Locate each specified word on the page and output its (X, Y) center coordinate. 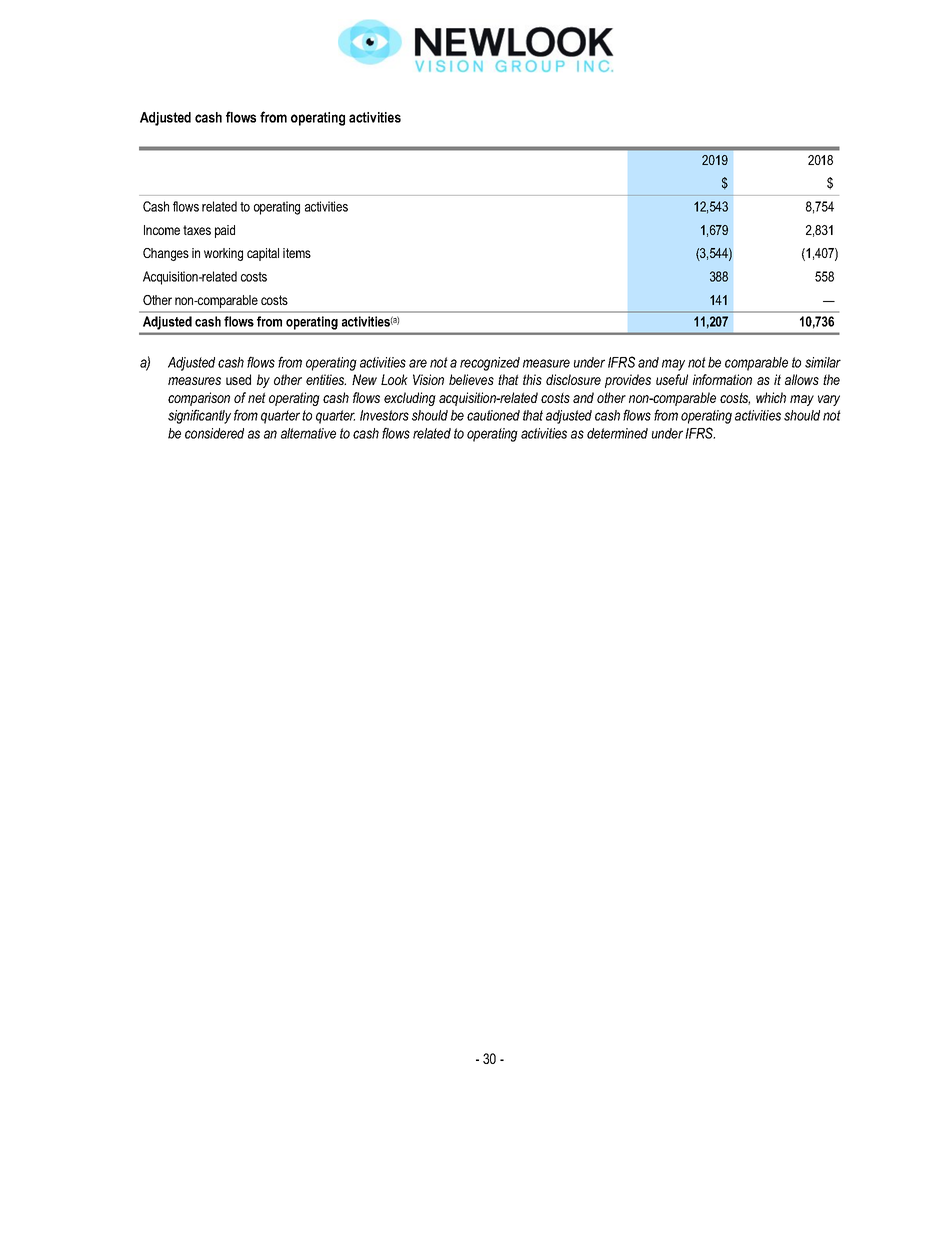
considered (214, 433)
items (297, 253)
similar (823, 362)
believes (471, 379)
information (722, 379)
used (238, 379)
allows (802, 379)
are (418, 363)
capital (263, 254)
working (223, 254)
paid (225, 231)
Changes (166, 254)
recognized (490, 364)
